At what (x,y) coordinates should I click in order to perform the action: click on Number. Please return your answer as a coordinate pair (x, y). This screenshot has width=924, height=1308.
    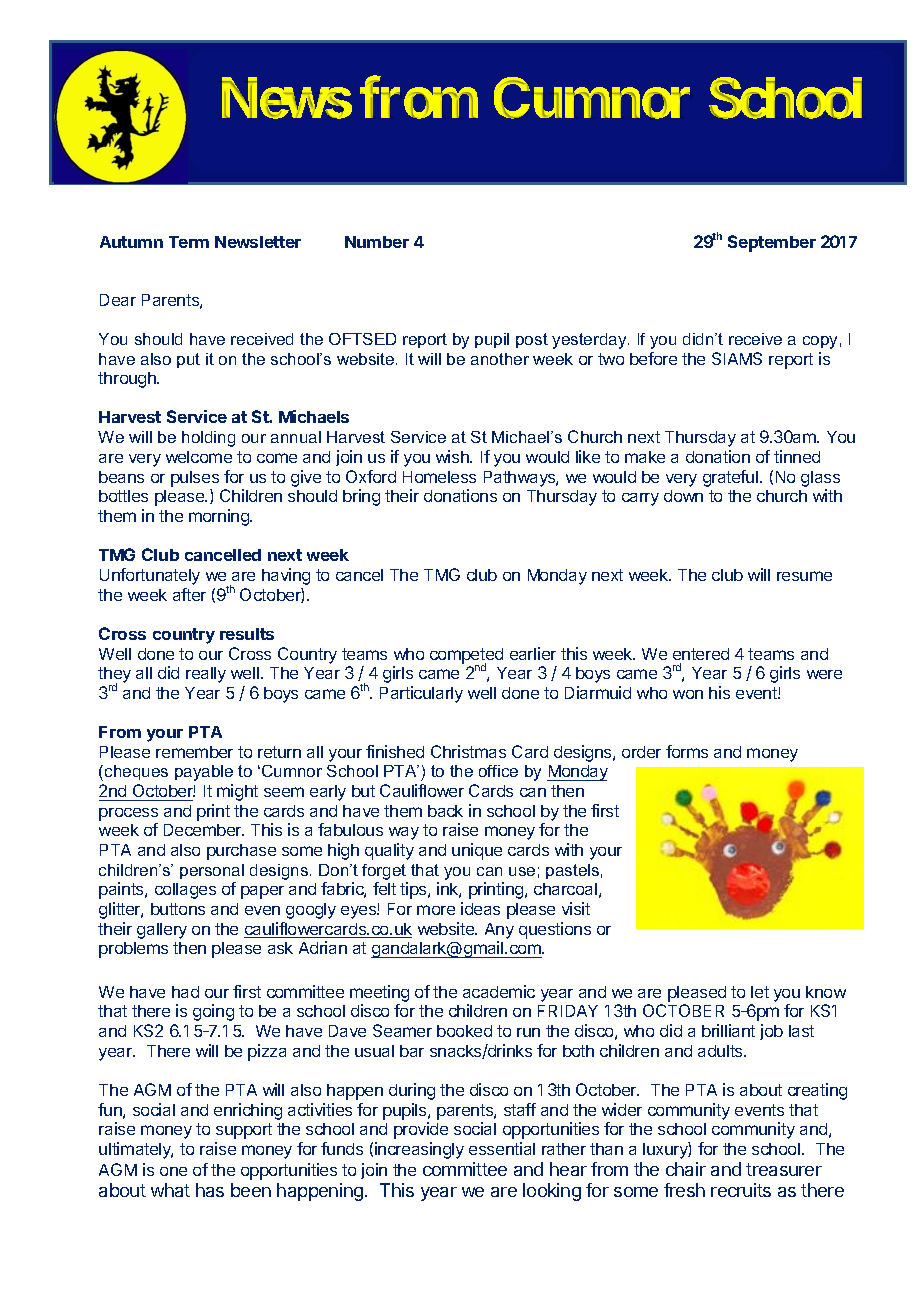
    Looking at the image, I should click on (377, 242).
